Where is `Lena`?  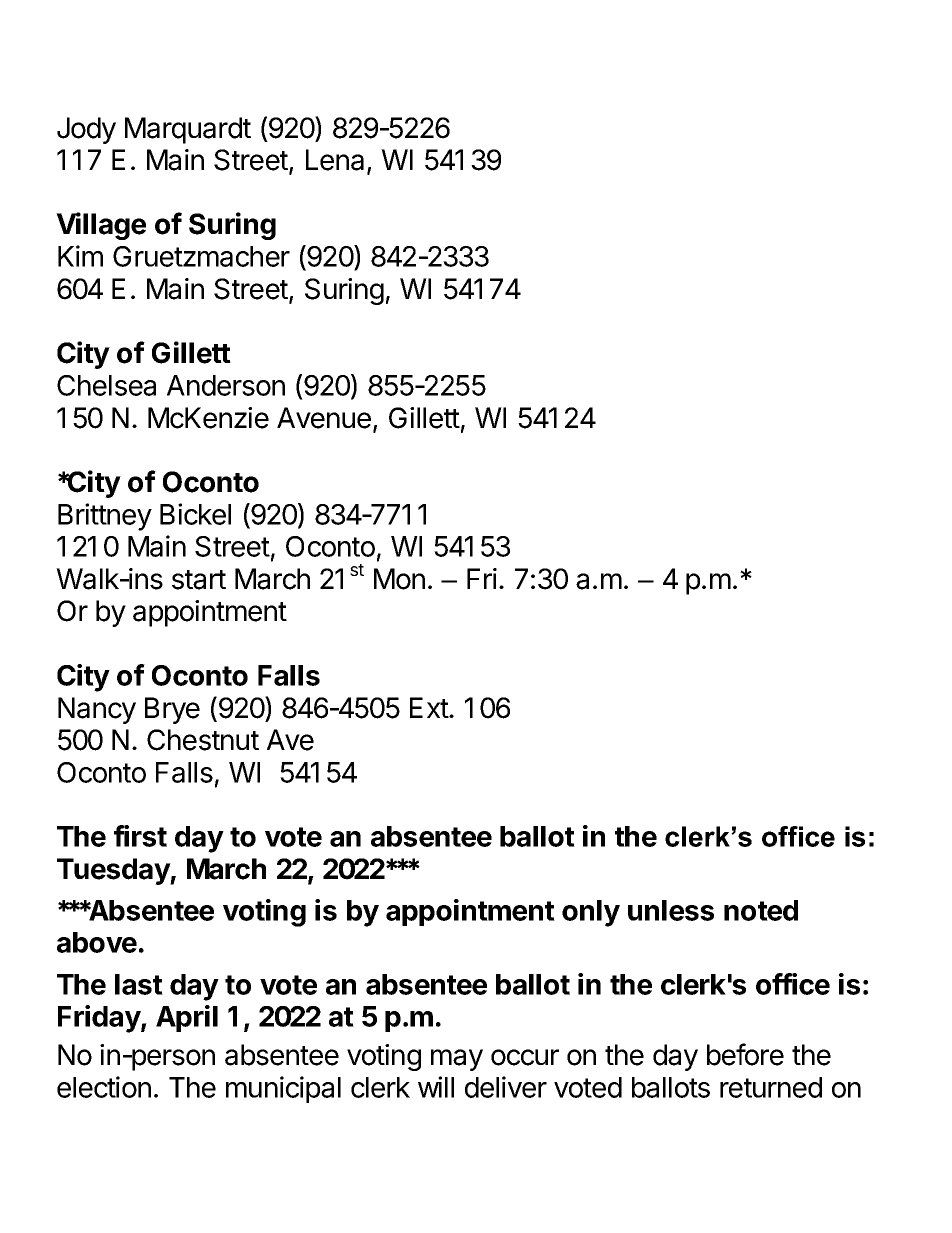
Lena is located at coordinates (337, 161).
